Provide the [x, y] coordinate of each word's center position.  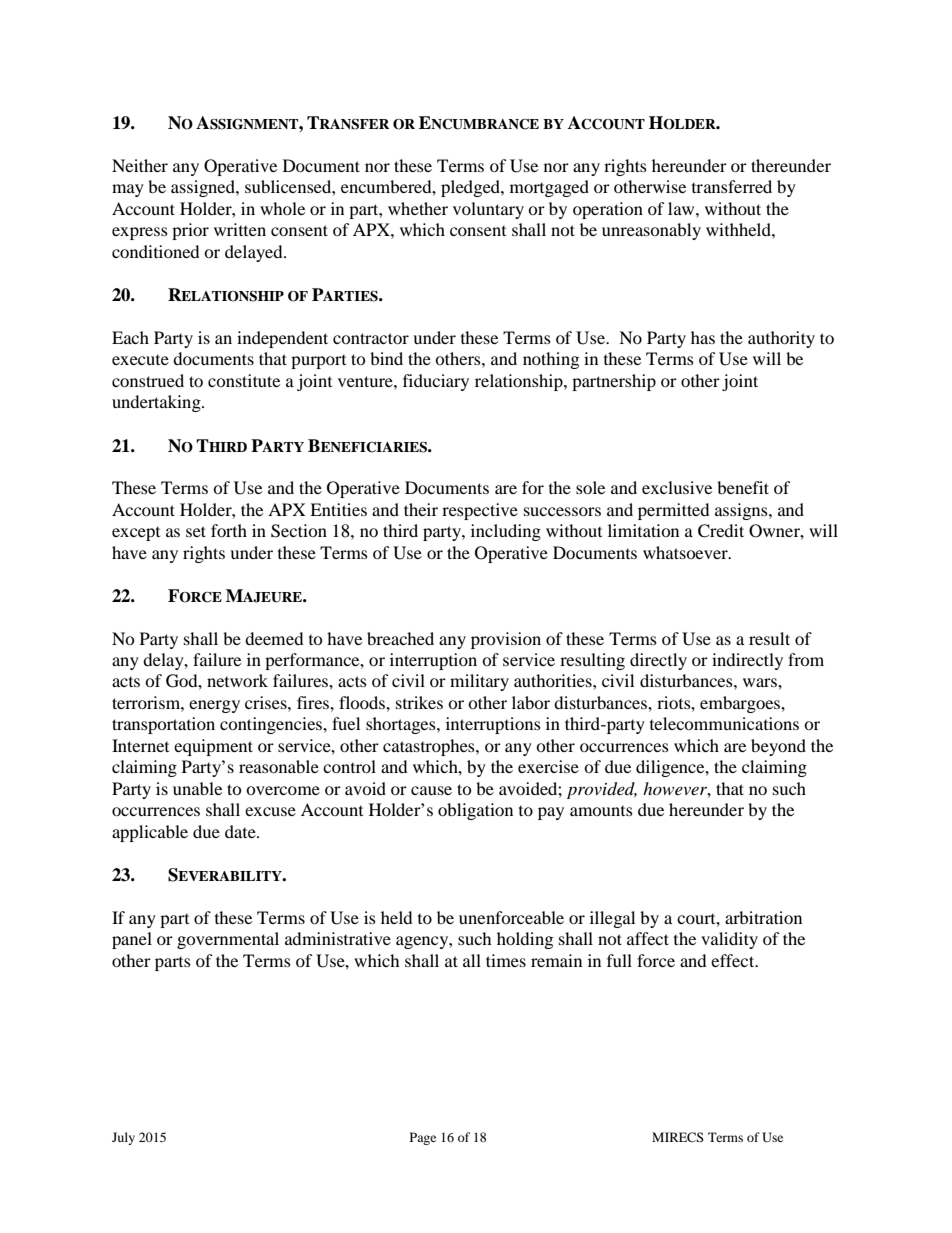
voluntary [488, 210]
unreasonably [651, 231]
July [123, 1138]
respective [480, 511]
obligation [475, 811]
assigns [742, 511]
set [196, 531]
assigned [204, 188]
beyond [778, 747]
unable [197, 788]
